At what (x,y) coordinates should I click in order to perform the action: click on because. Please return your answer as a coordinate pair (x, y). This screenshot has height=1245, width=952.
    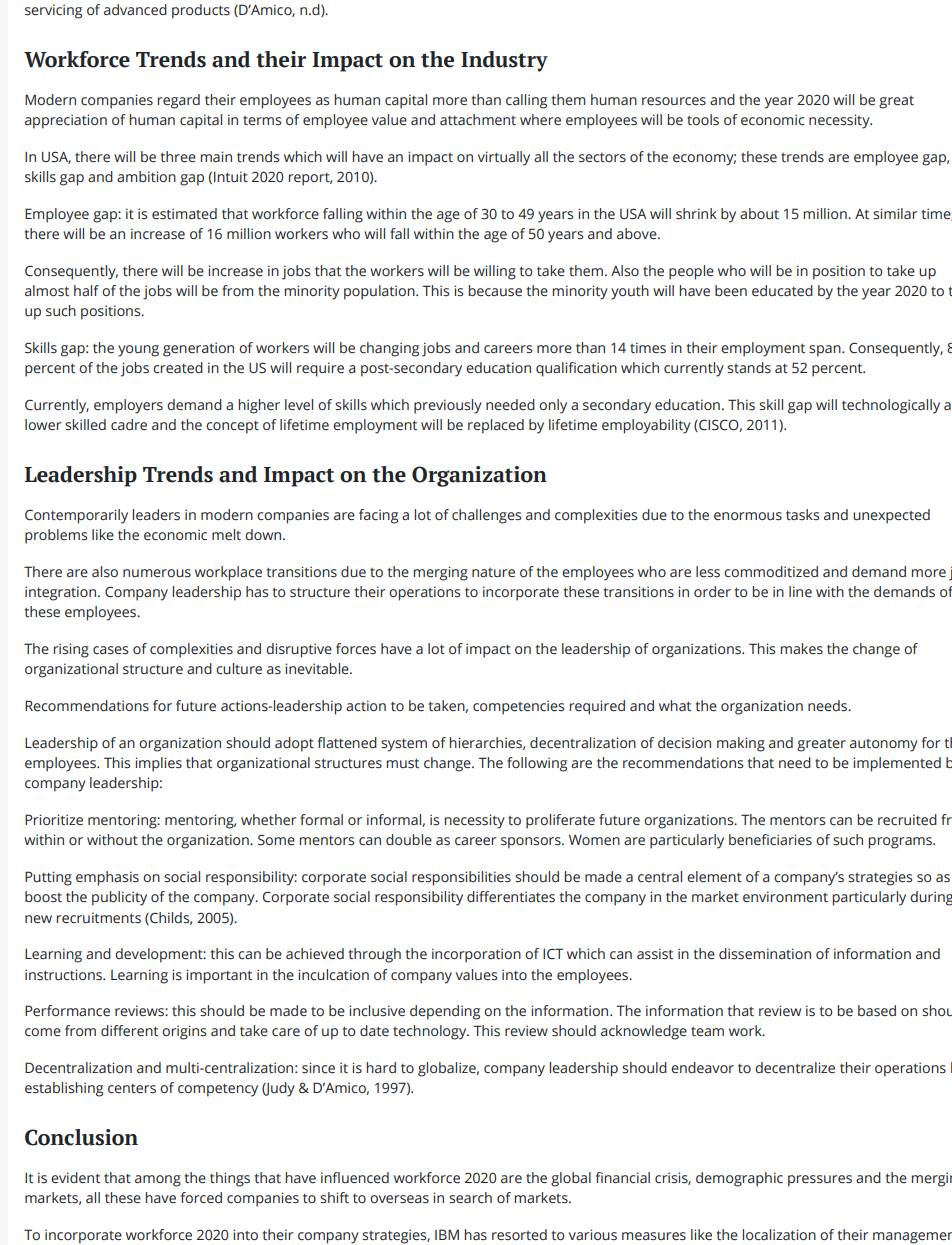
    Looking at the image, I should click on (495, 291).
